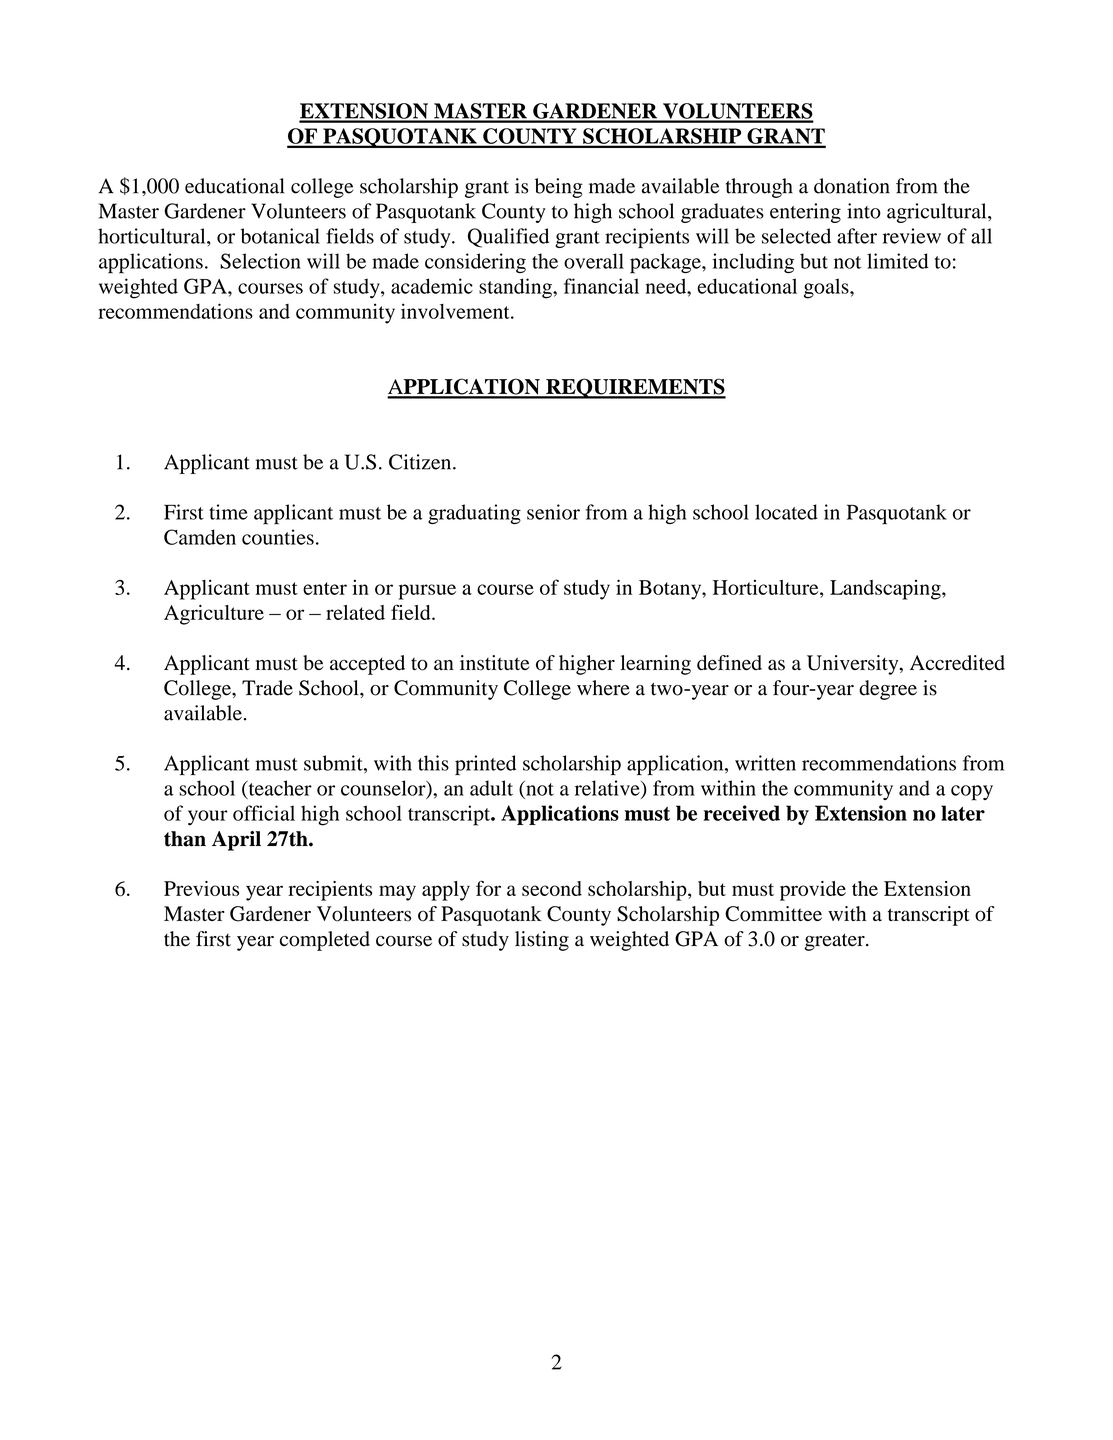 This image has width=1113, height=1440. What do you see at coordinates (280, 236) in the image?
I see `botanical` at bounding box center [280, 236].
